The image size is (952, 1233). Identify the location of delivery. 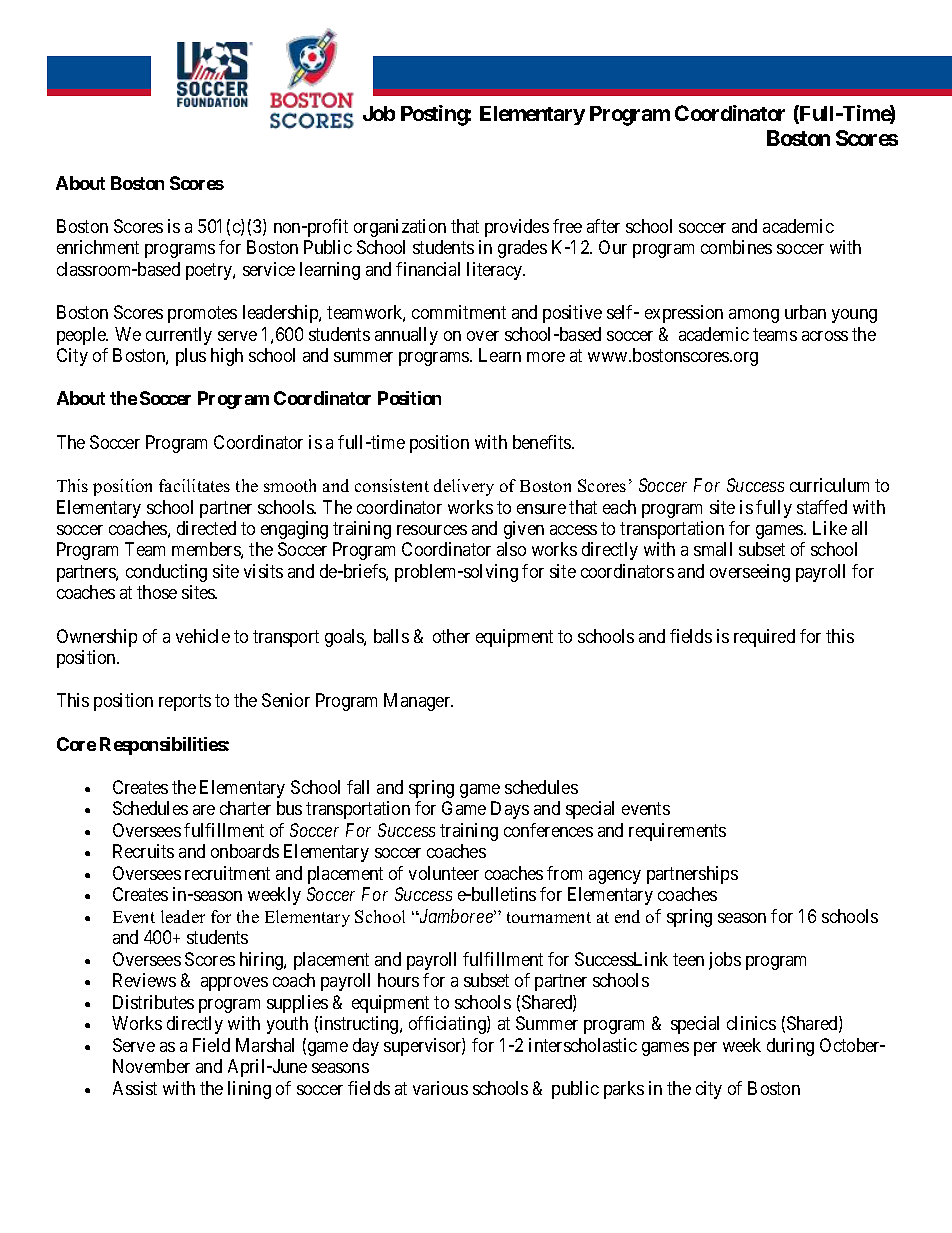
(464, 487).
